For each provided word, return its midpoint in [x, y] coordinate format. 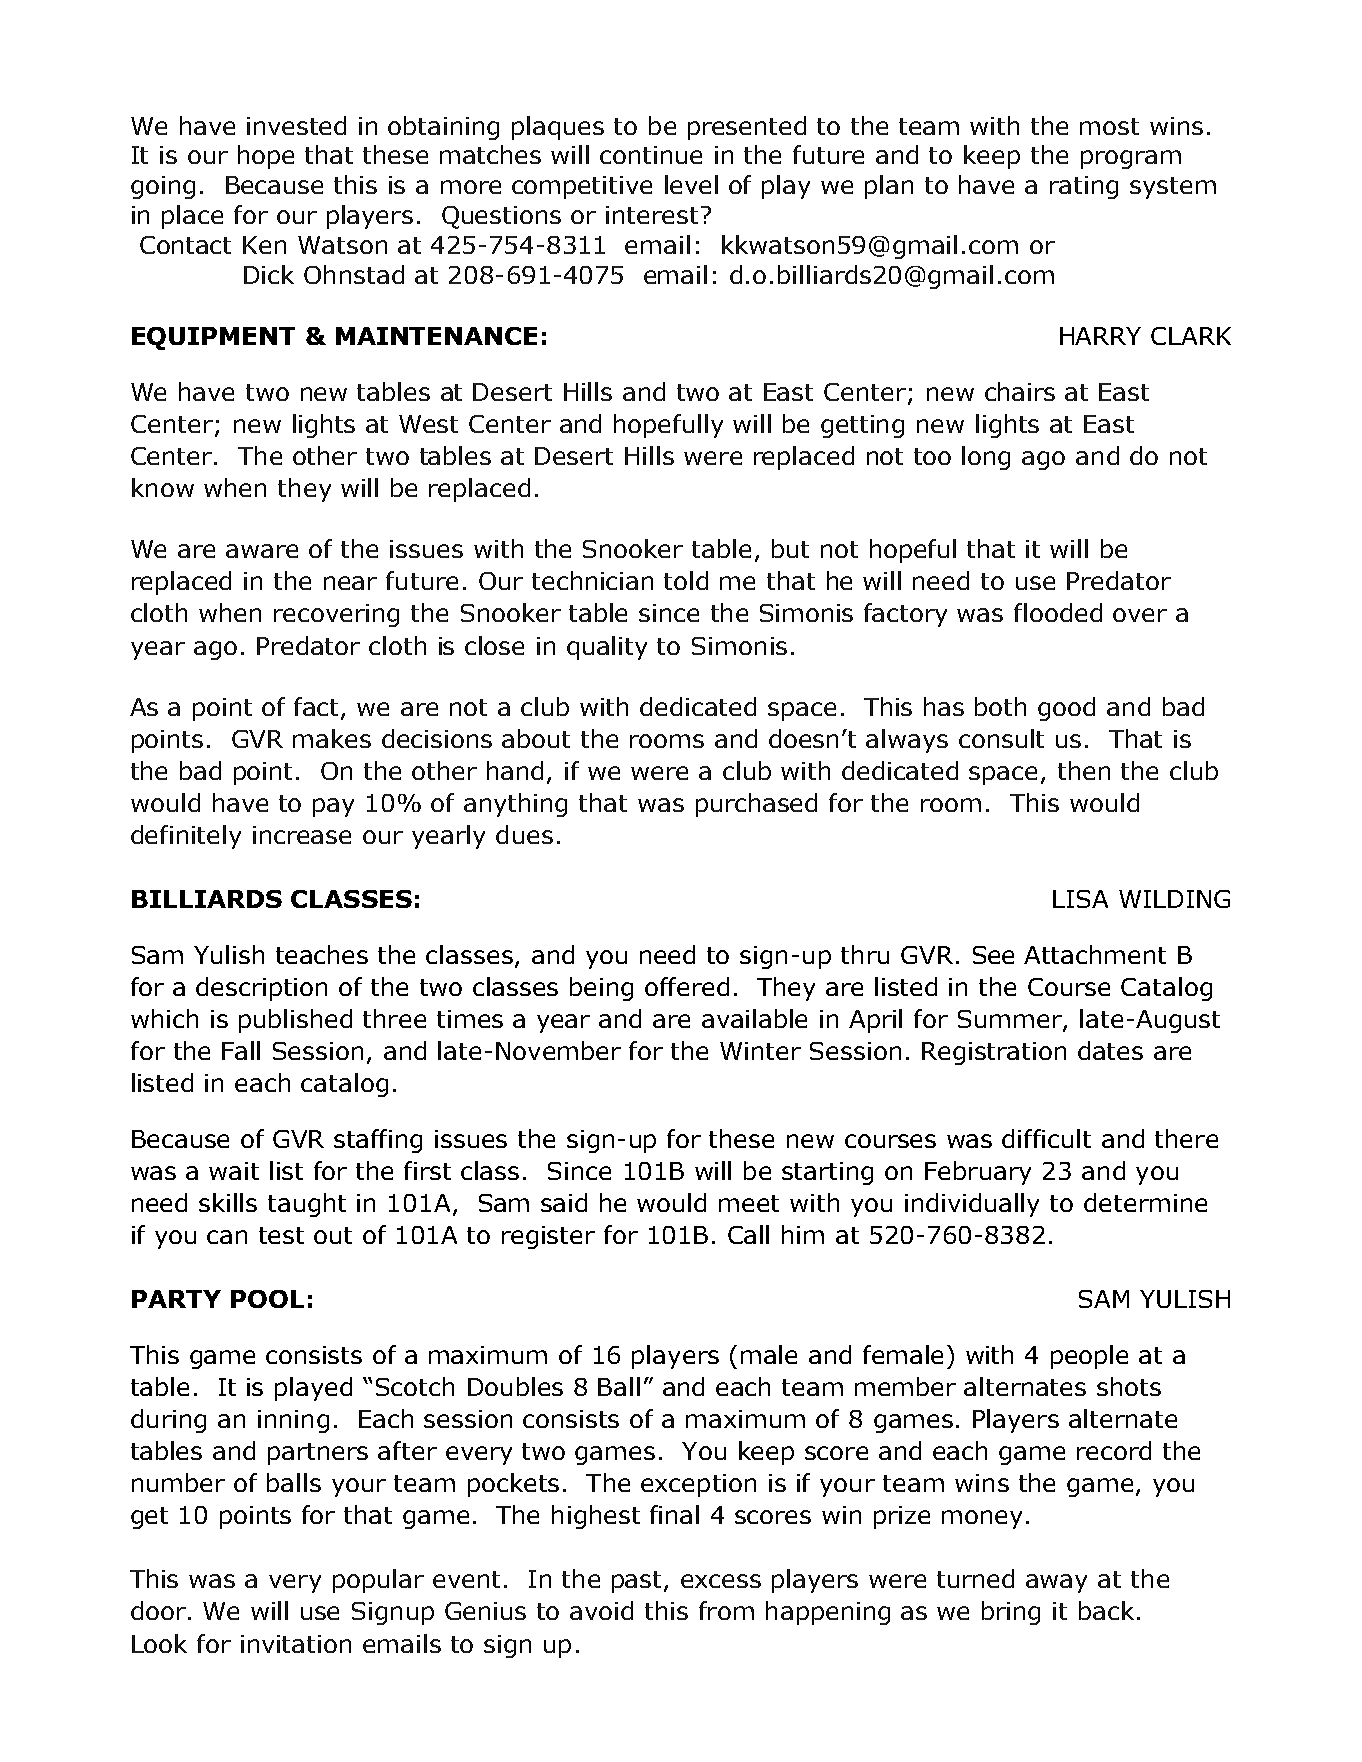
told [686, 580]
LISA [1080, 899]
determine [1145, 1202]
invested [296, 125]
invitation [296, 1644]
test [281, 1235]
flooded [1058, 612]
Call [748, 1234]
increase [302, 835]
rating [1084, 187]
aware [262, 551]
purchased [756, 805]
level [691, 184]
